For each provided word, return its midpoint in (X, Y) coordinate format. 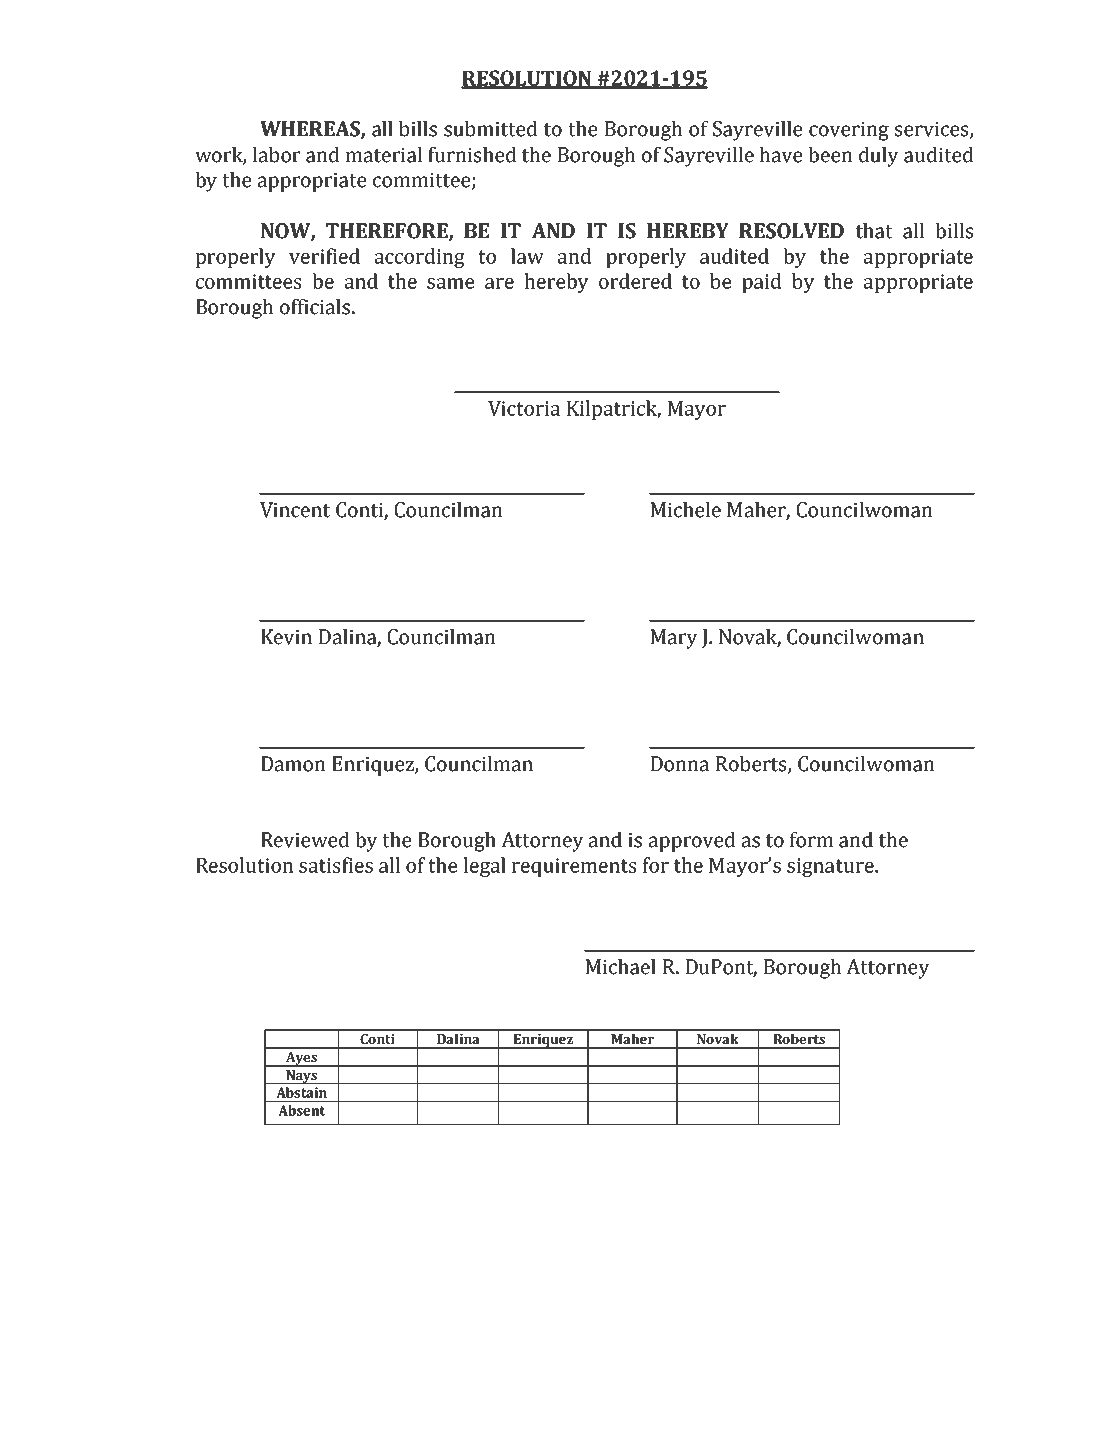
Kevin (286, 637)
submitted (491, 129)
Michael (620, 967)
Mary (674, 639)
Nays (302, 1077)
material (384, 155)
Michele (685, 510)
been (830, 155)
